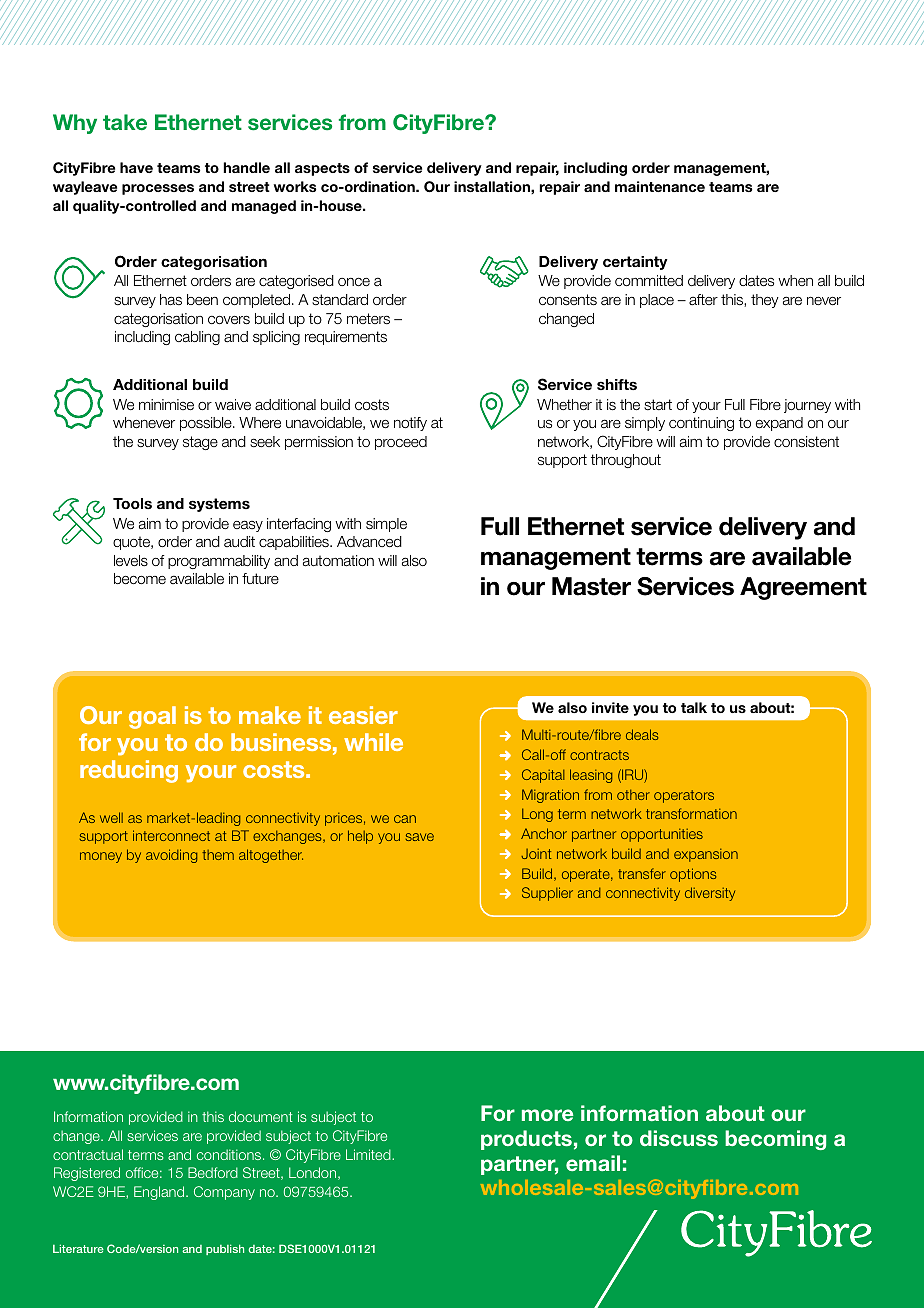  What do you see at coordinates (386, 525) in the page?
I see `simple` at bounding box center [386, 525].
